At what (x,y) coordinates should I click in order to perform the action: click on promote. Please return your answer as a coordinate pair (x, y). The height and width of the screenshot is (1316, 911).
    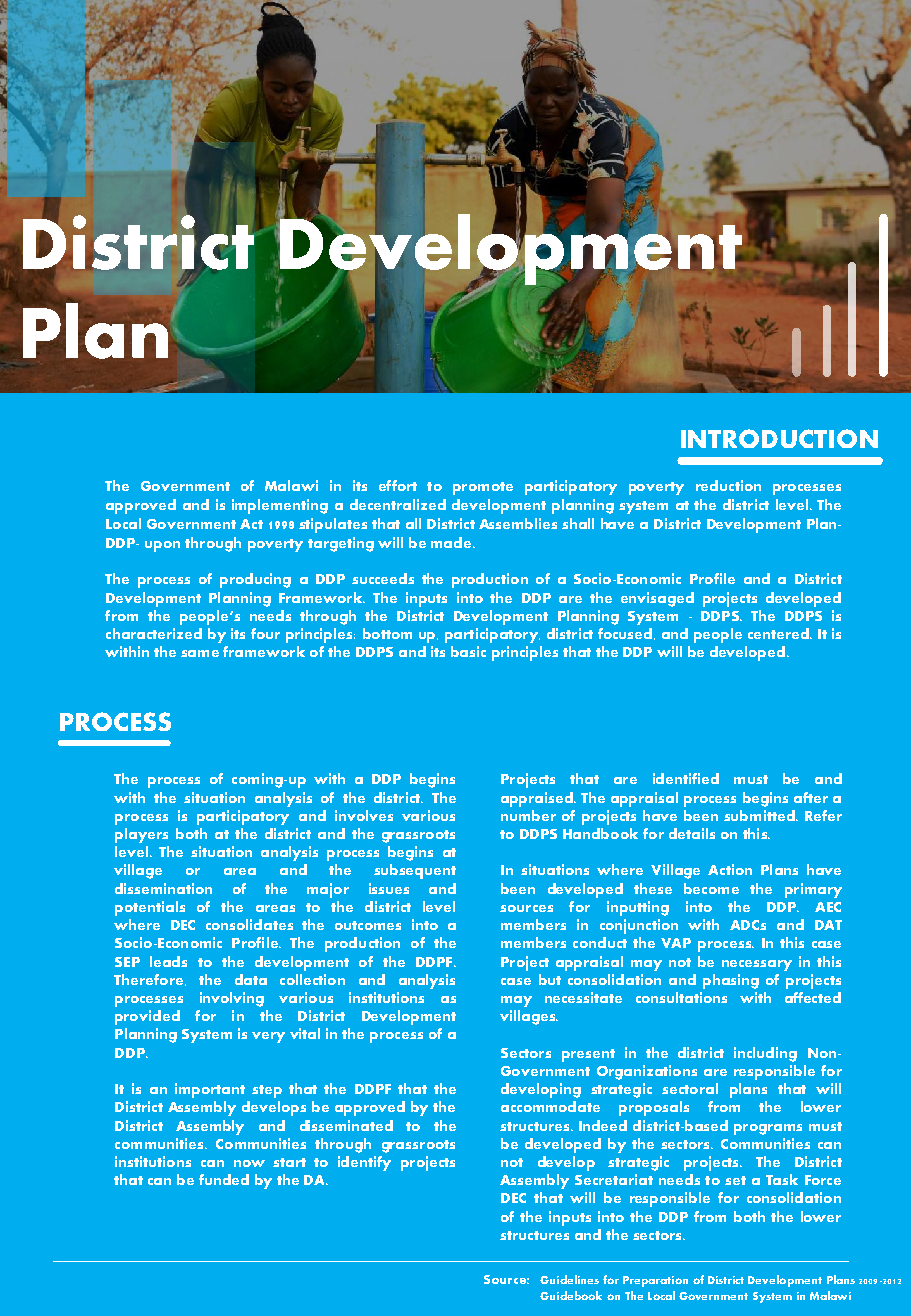
    Looking at the image, I should click on (483, 488).
